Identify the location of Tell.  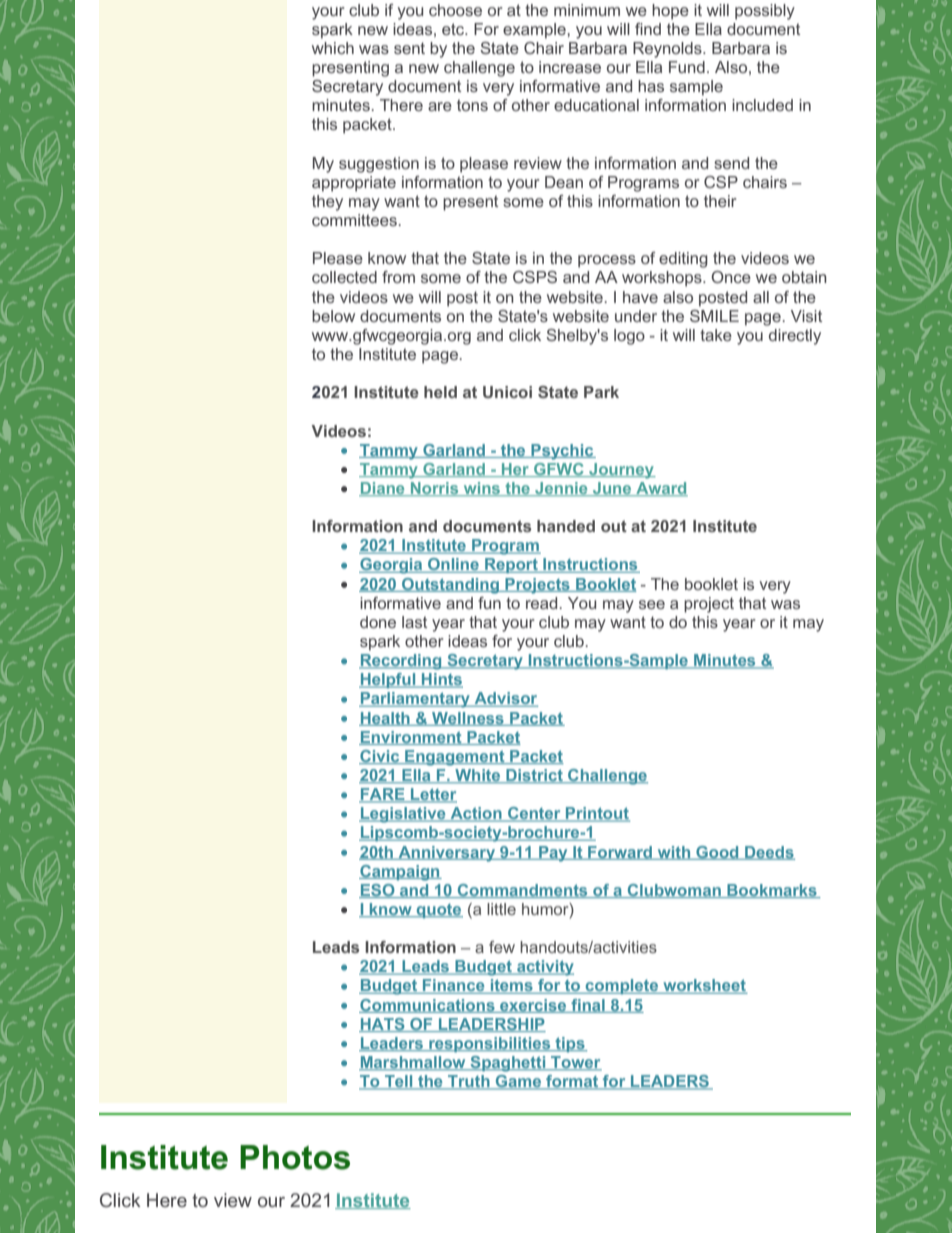
(399, 1082).
